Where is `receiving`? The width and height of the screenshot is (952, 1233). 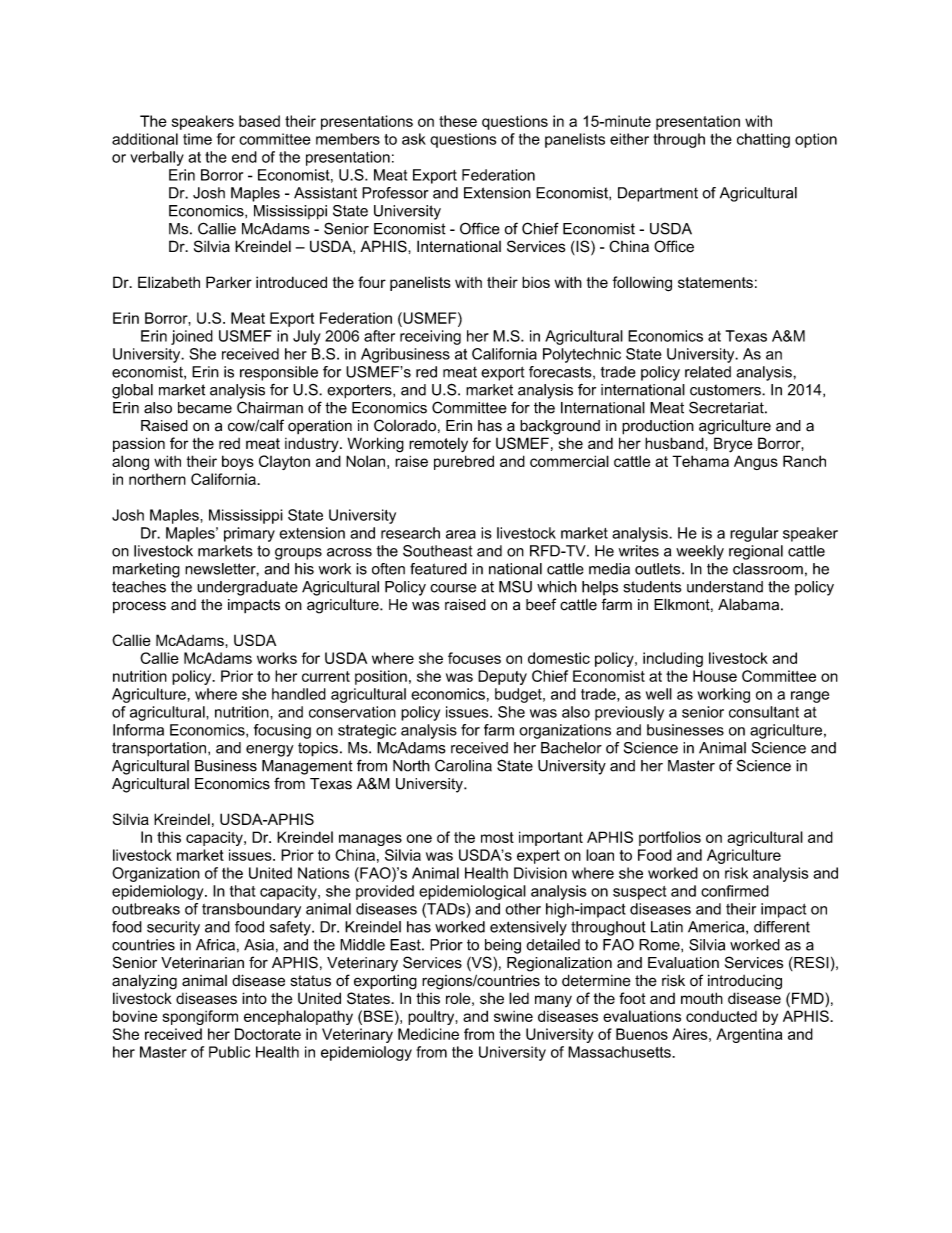
receiving is located at coordinates (430, 337).
